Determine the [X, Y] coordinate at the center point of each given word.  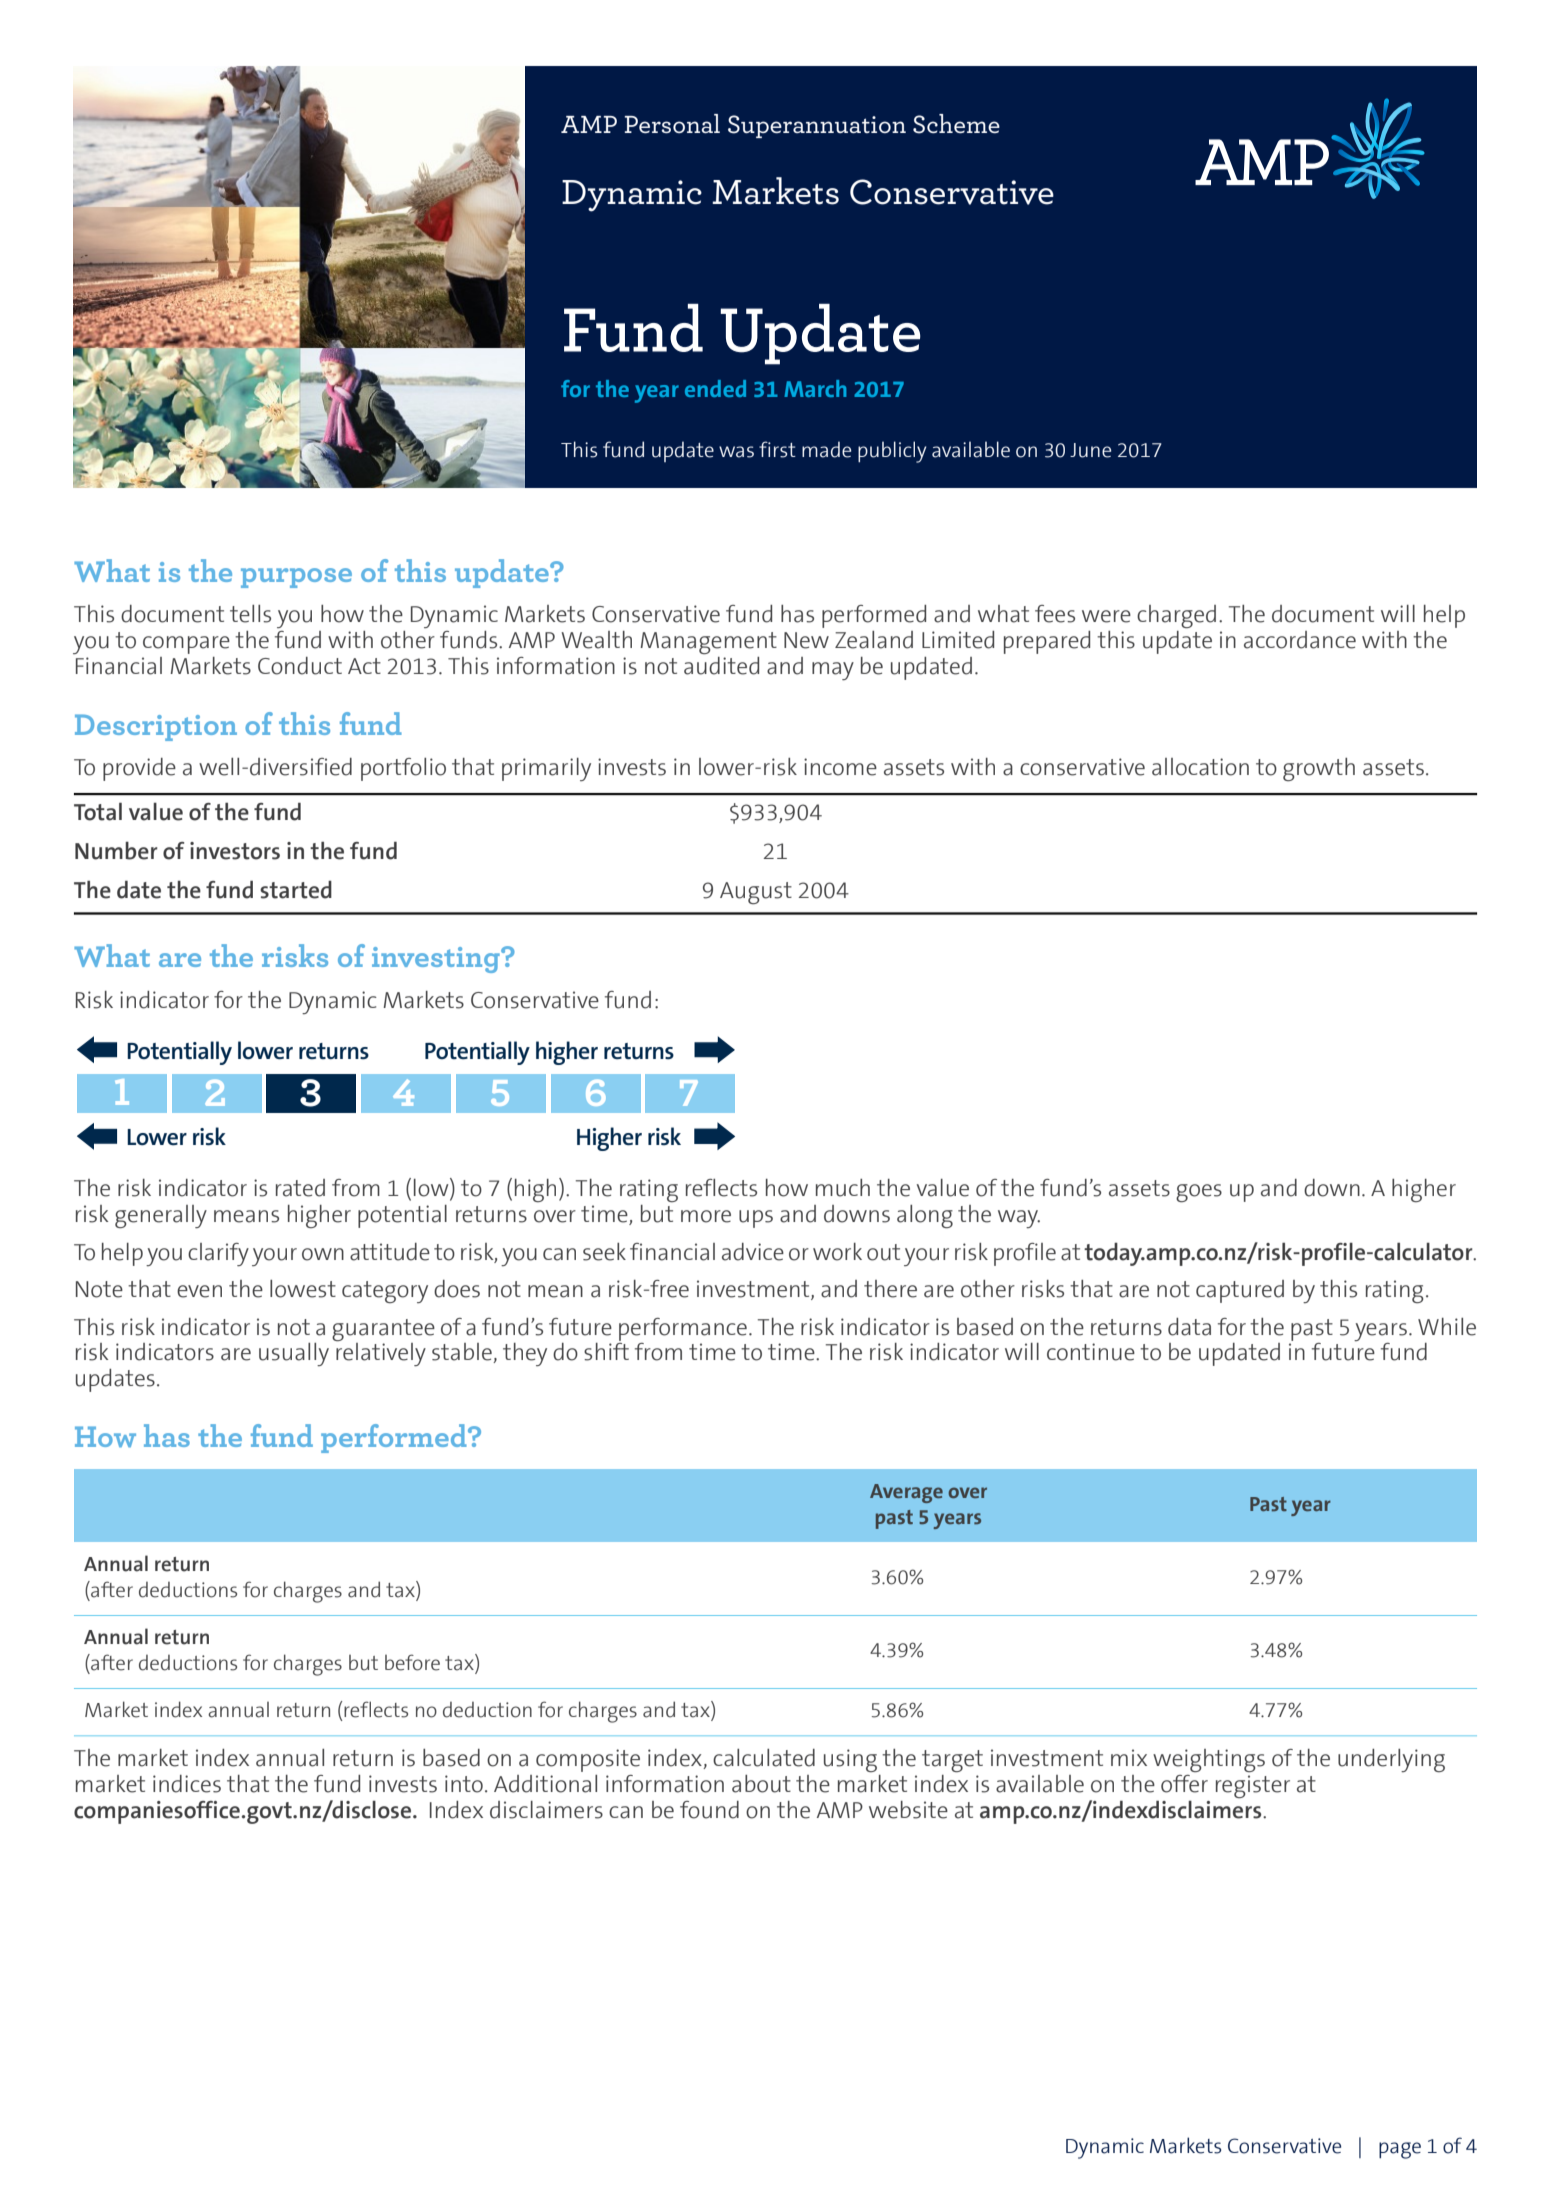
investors [235, 851]
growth [1319, 769]
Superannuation [817, 126]
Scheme [956, 124]
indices [187, 1784]
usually [294, 1354]
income [840, 767]
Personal [672, 123]
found [709, 1810]
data [1189, 1327]
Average [906, 1493]
